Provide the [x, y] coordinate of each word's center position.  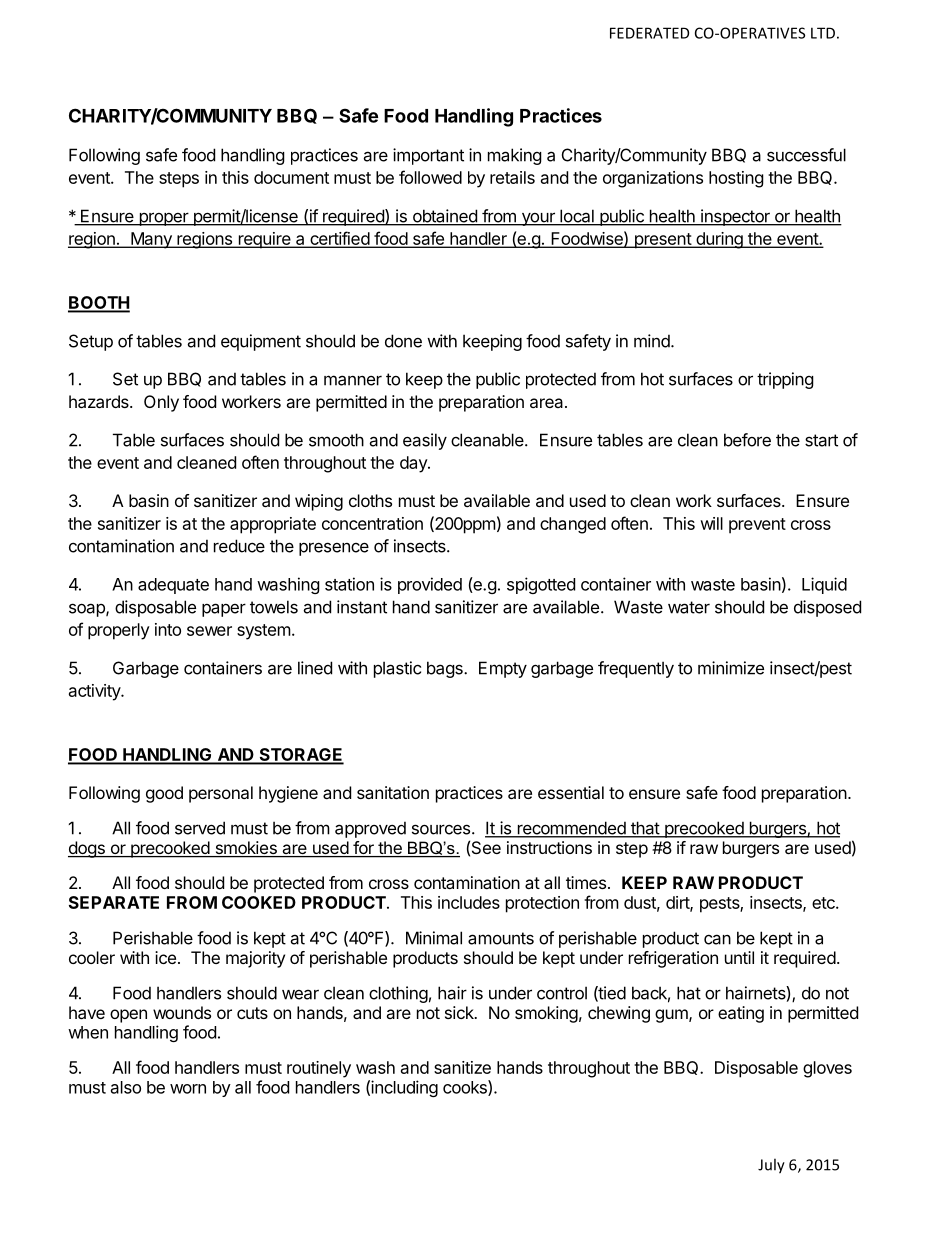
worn [188, 1089]
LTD [823, 33]
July [771, 1166]
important [428, 156]
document [291, 177]
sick [460, 1012]
